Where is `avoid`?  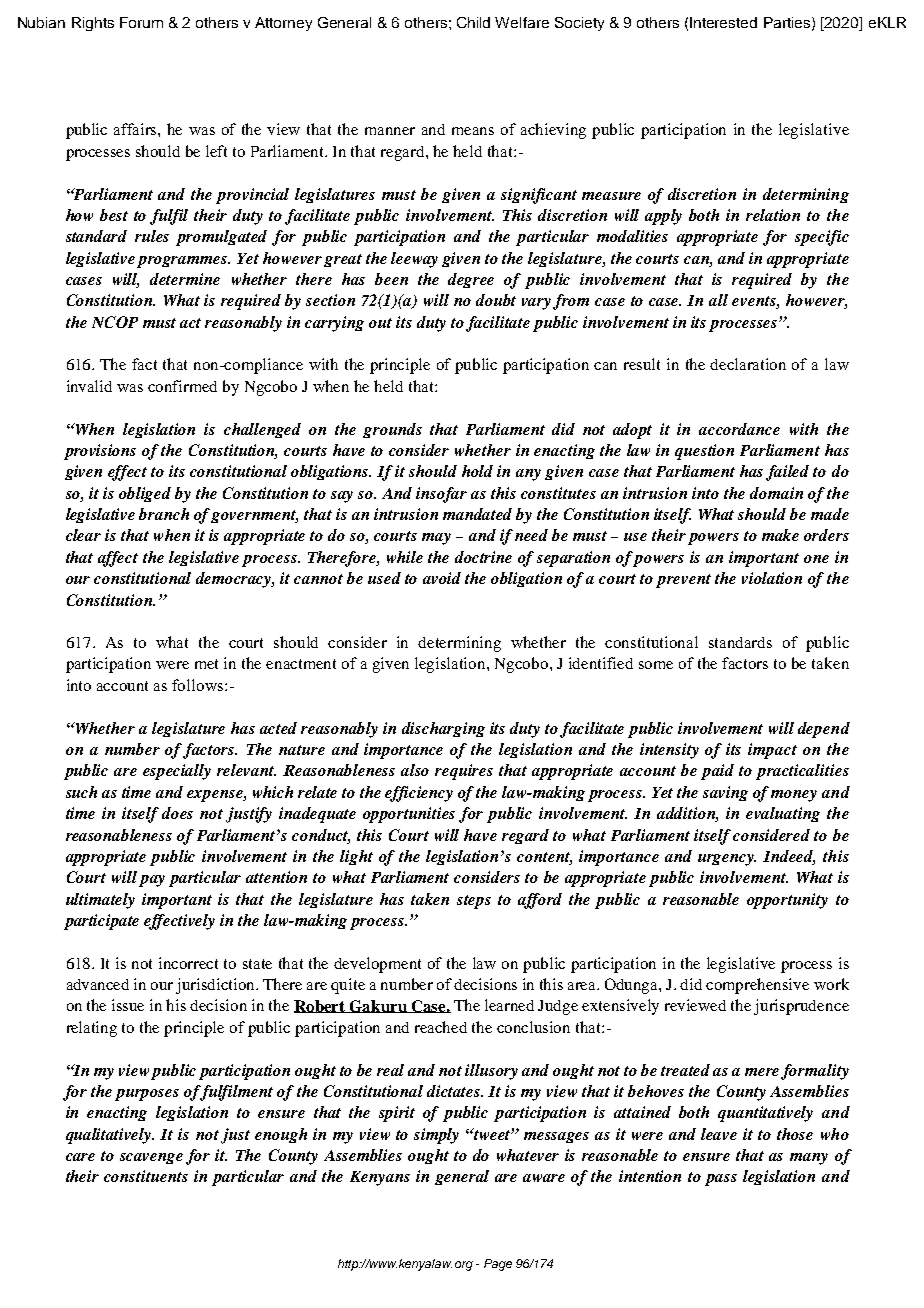
avoid is located at coordinates (442, 578).
